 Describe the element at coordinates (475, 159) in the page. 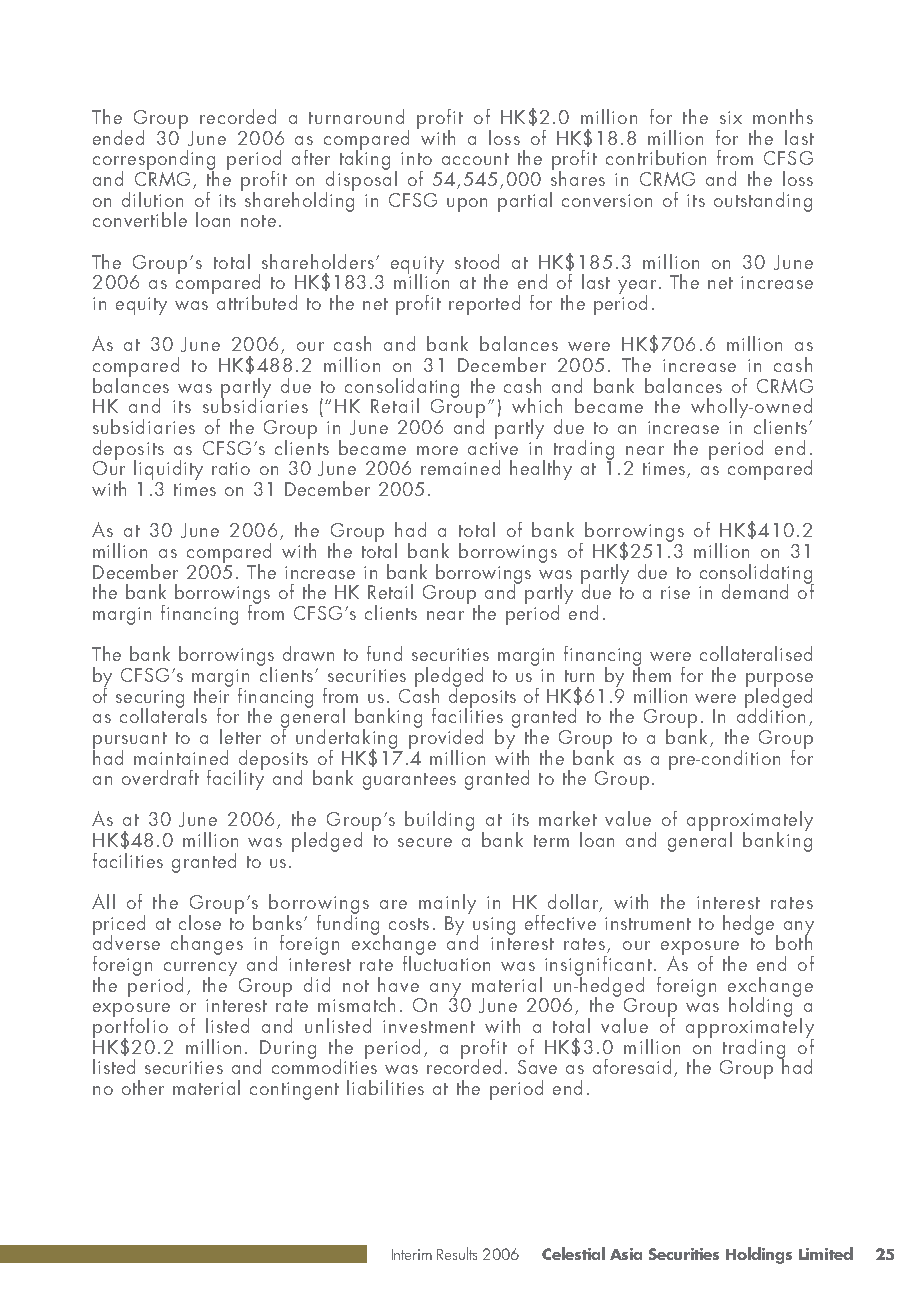

I see `account` at that location.
